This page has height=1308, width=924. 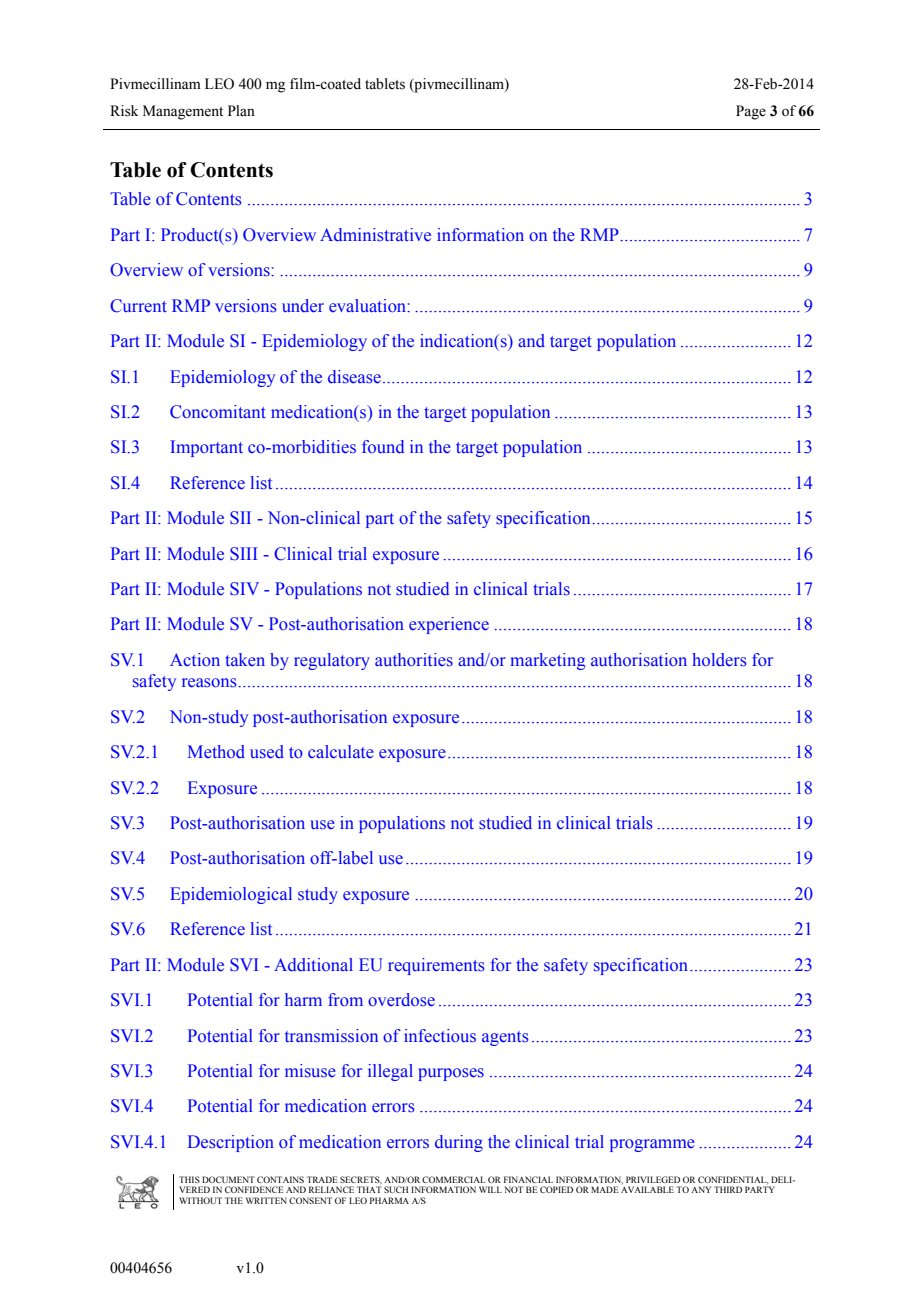 What do you see at coordinates (341, 751) in the page?
I see `calculate` at bounding box center [341, 751].
